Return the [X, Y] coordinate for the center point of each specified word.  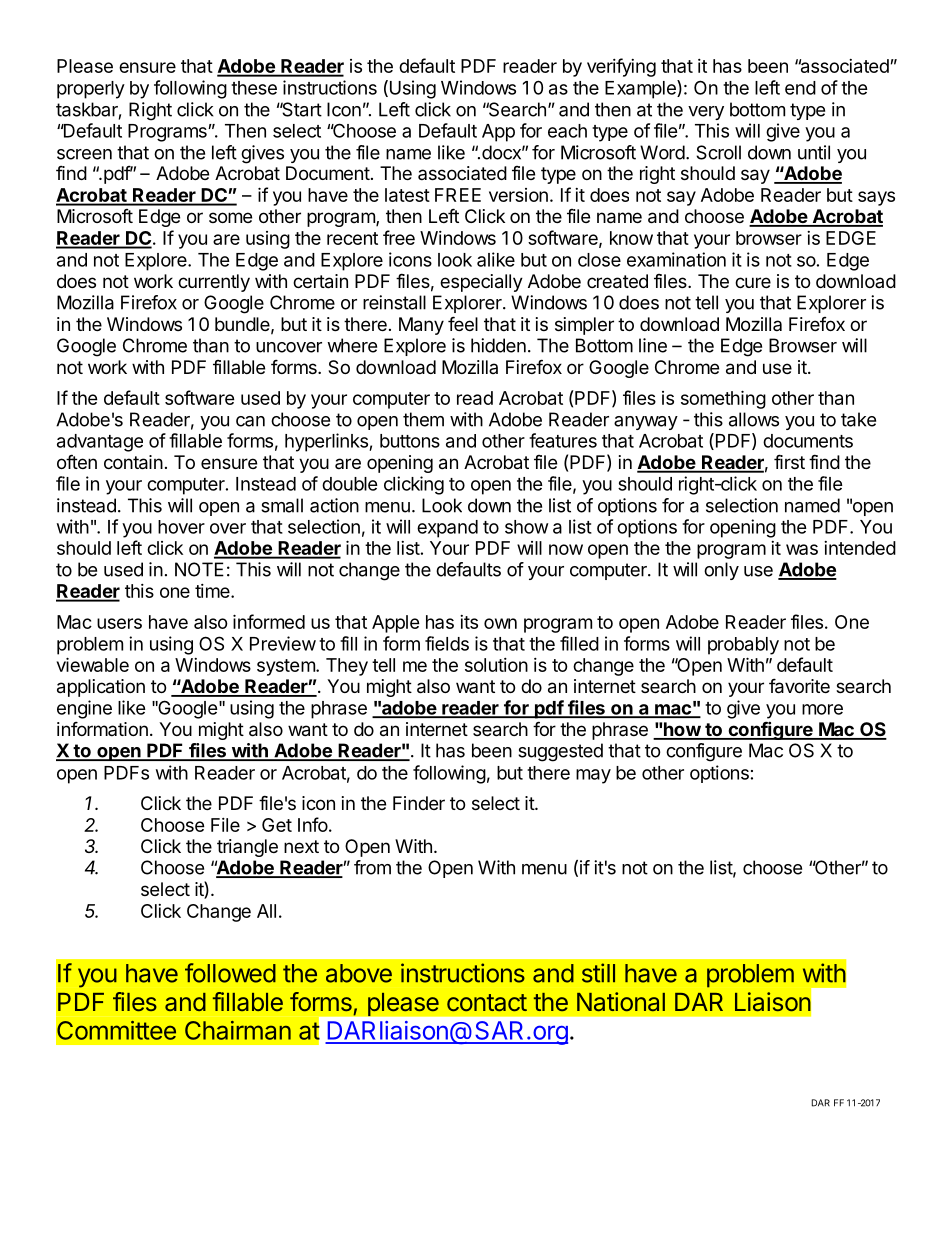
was [802, 549]
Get [277, 825]
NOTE [199, 569]
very [706, 113]
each [567, 131]
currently [214, 283]
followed [230, 973]
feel [463, 323]
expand [447, 529]
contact [487, 1002]
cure [753, 282]
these [254, 88]
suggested [560, 752]
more [822, 709]
